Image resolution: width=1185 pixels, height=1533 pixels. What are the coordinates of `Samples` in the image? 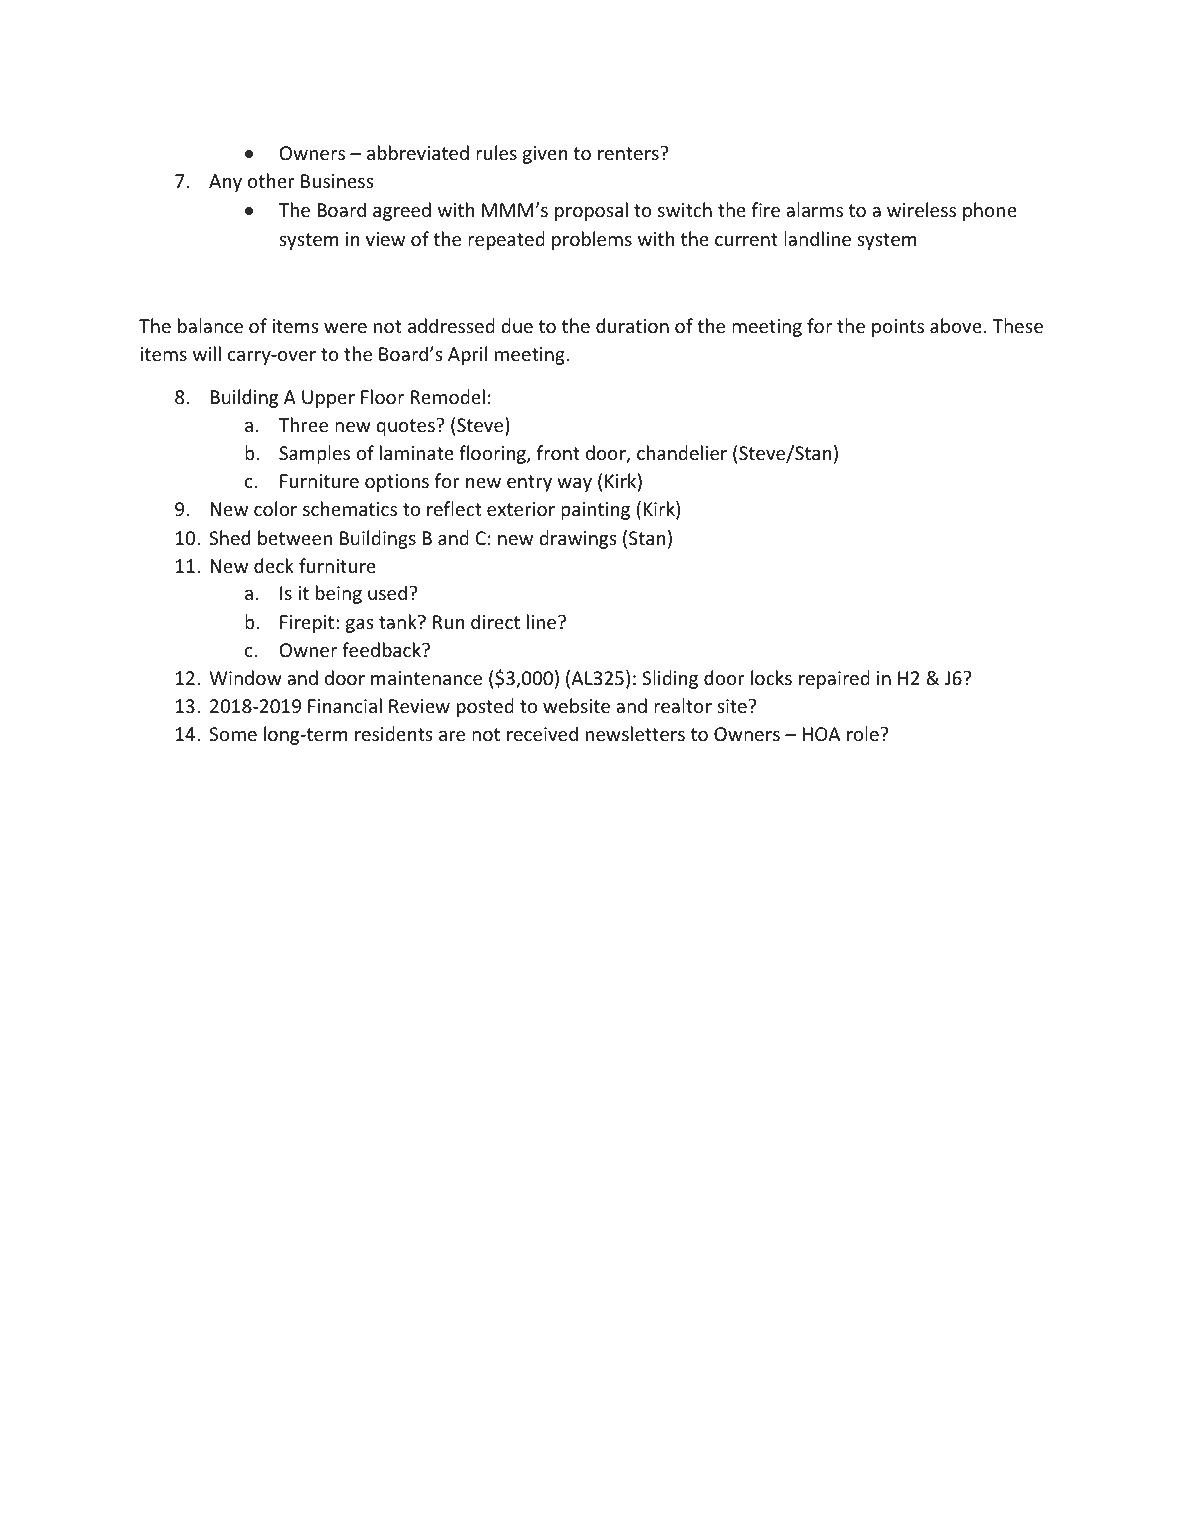 It's located at (314, 454).
